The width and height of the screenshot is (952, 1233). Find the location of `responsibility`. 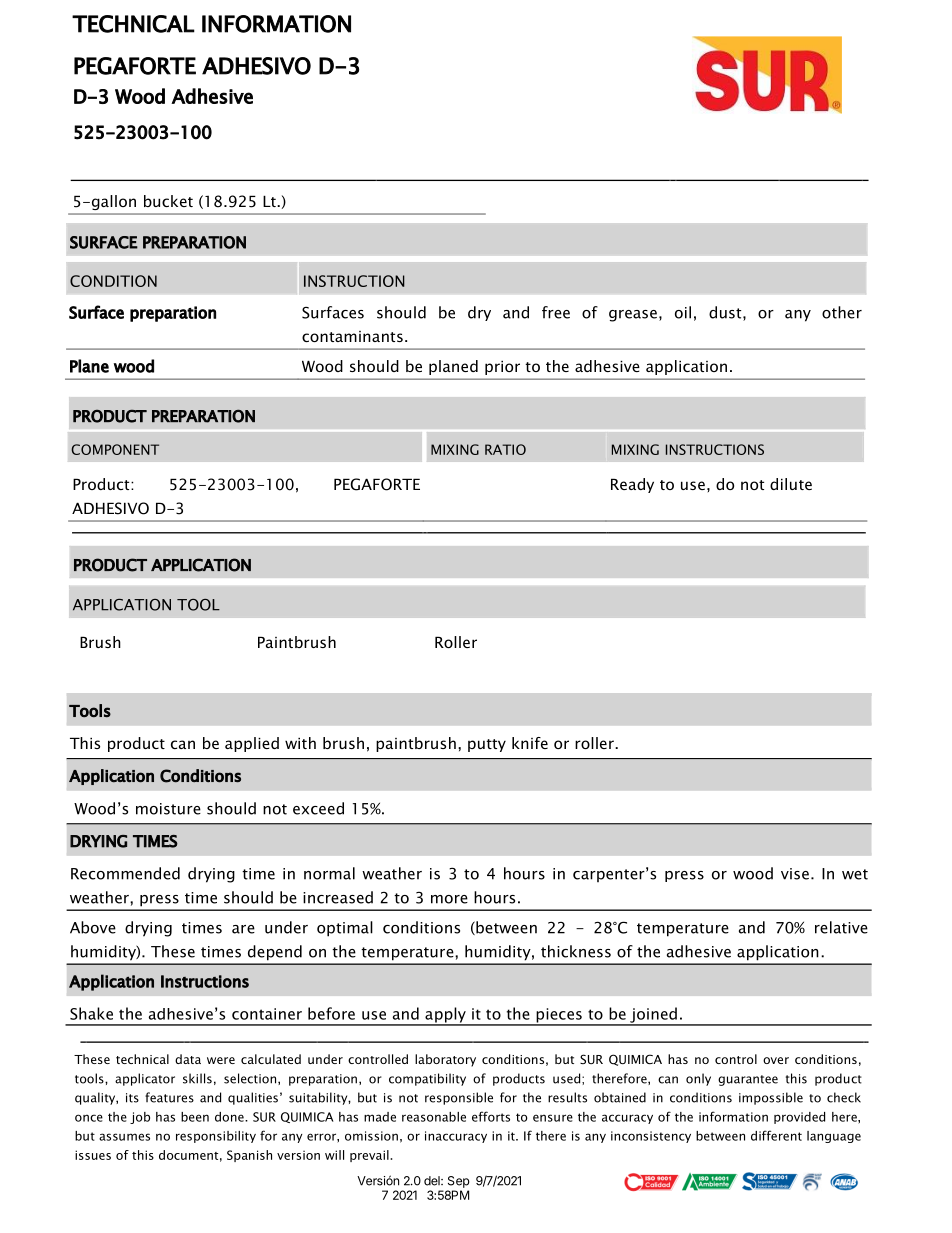

responsibility is located at coordinates (216, 1137).
